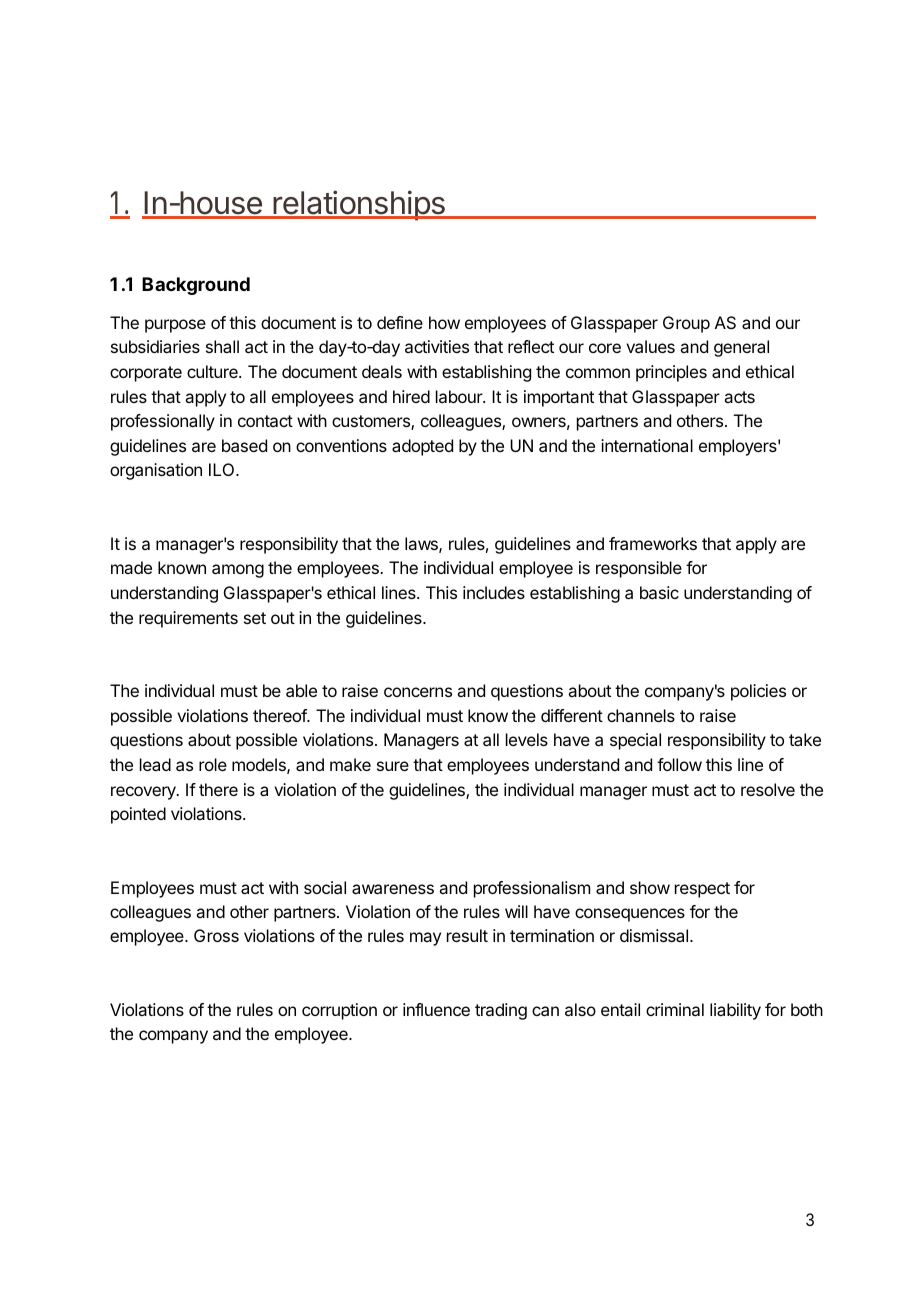 The height and width of the page is (1307, 924). Describe the element at coordinates (527, 739) in the page. I see `levels` at that location.
